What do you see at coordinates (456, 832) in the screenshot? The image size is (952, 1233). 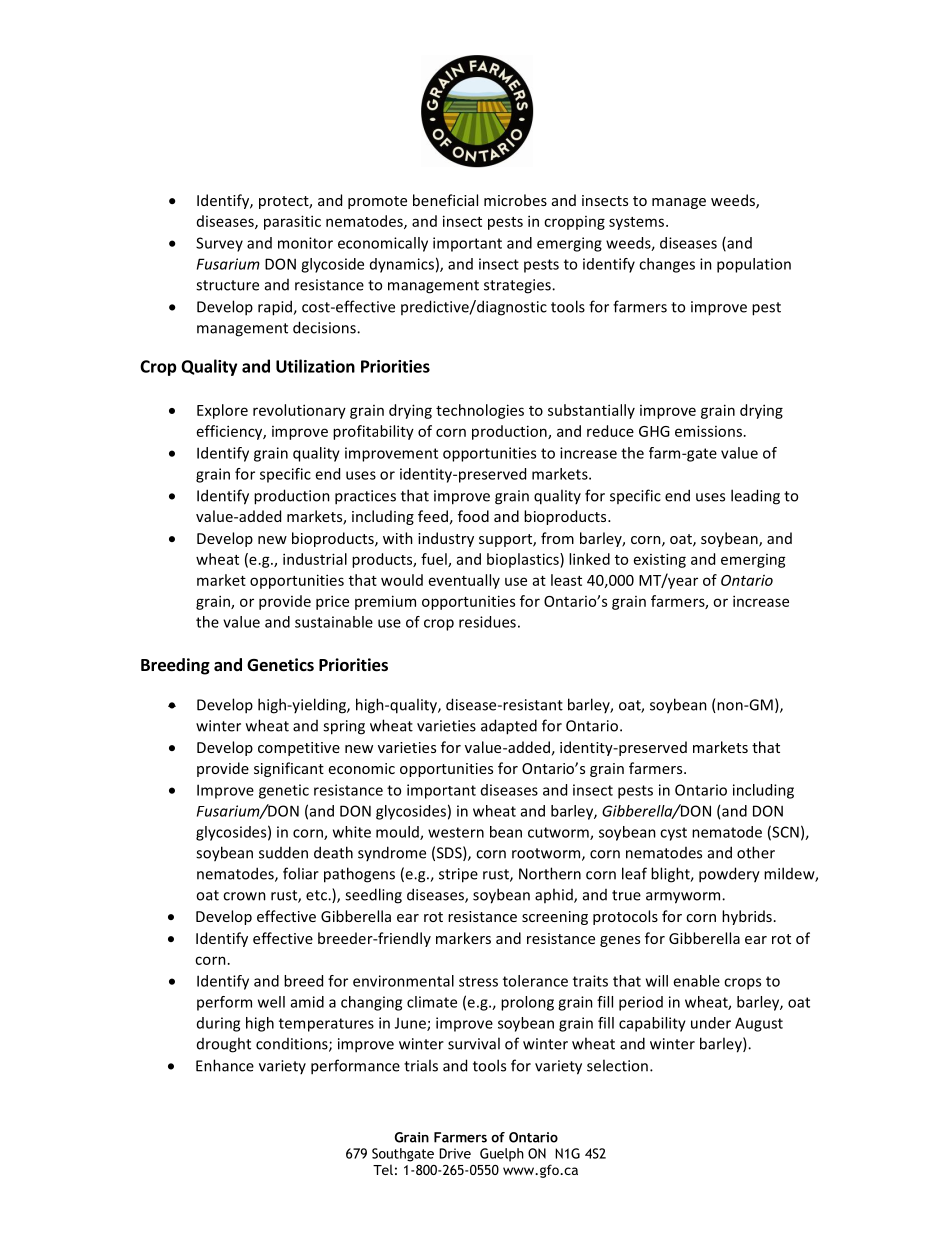 I see `western` at bounding box center [456, 832].
